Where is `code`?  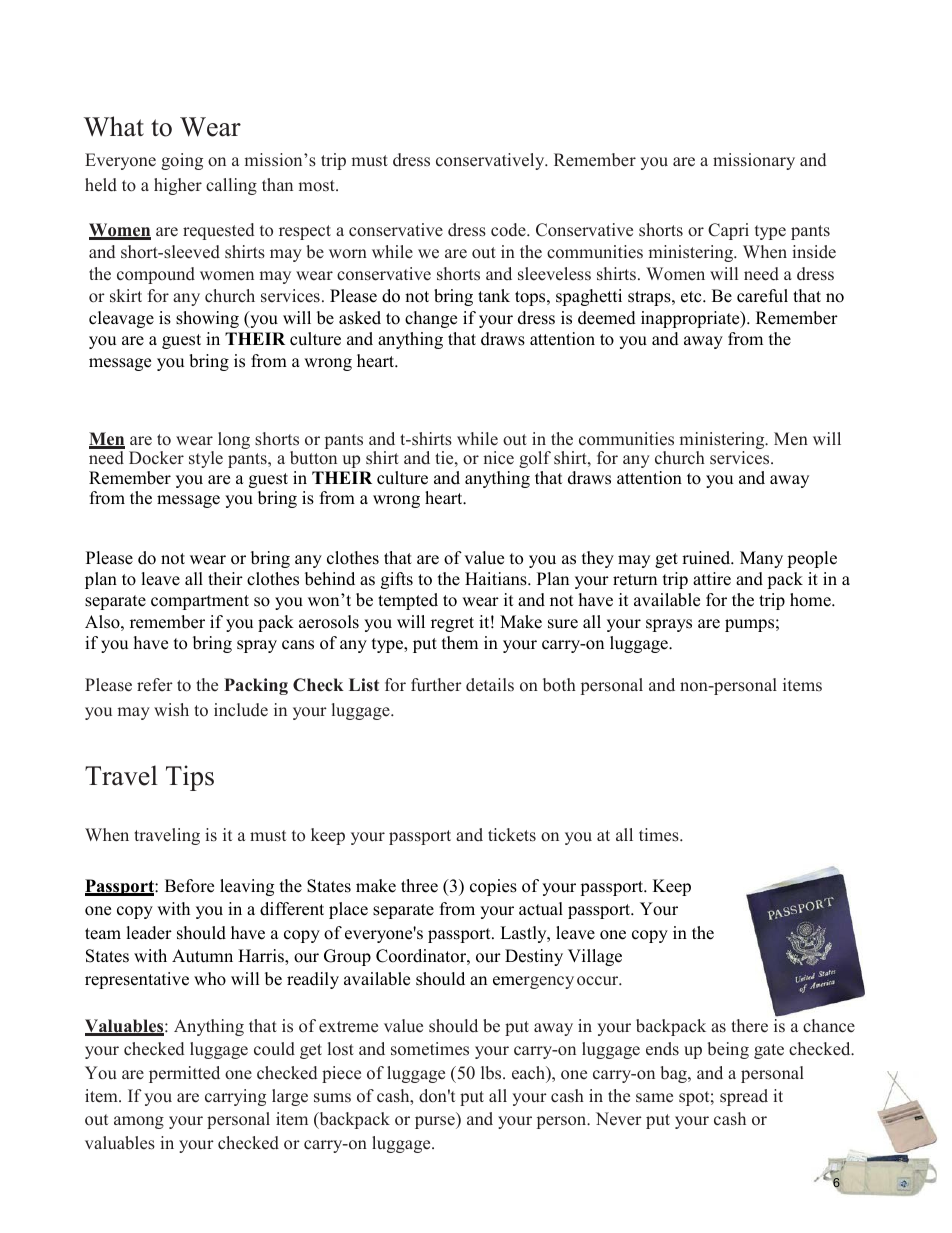
code is located at coordinates (509, 230).
